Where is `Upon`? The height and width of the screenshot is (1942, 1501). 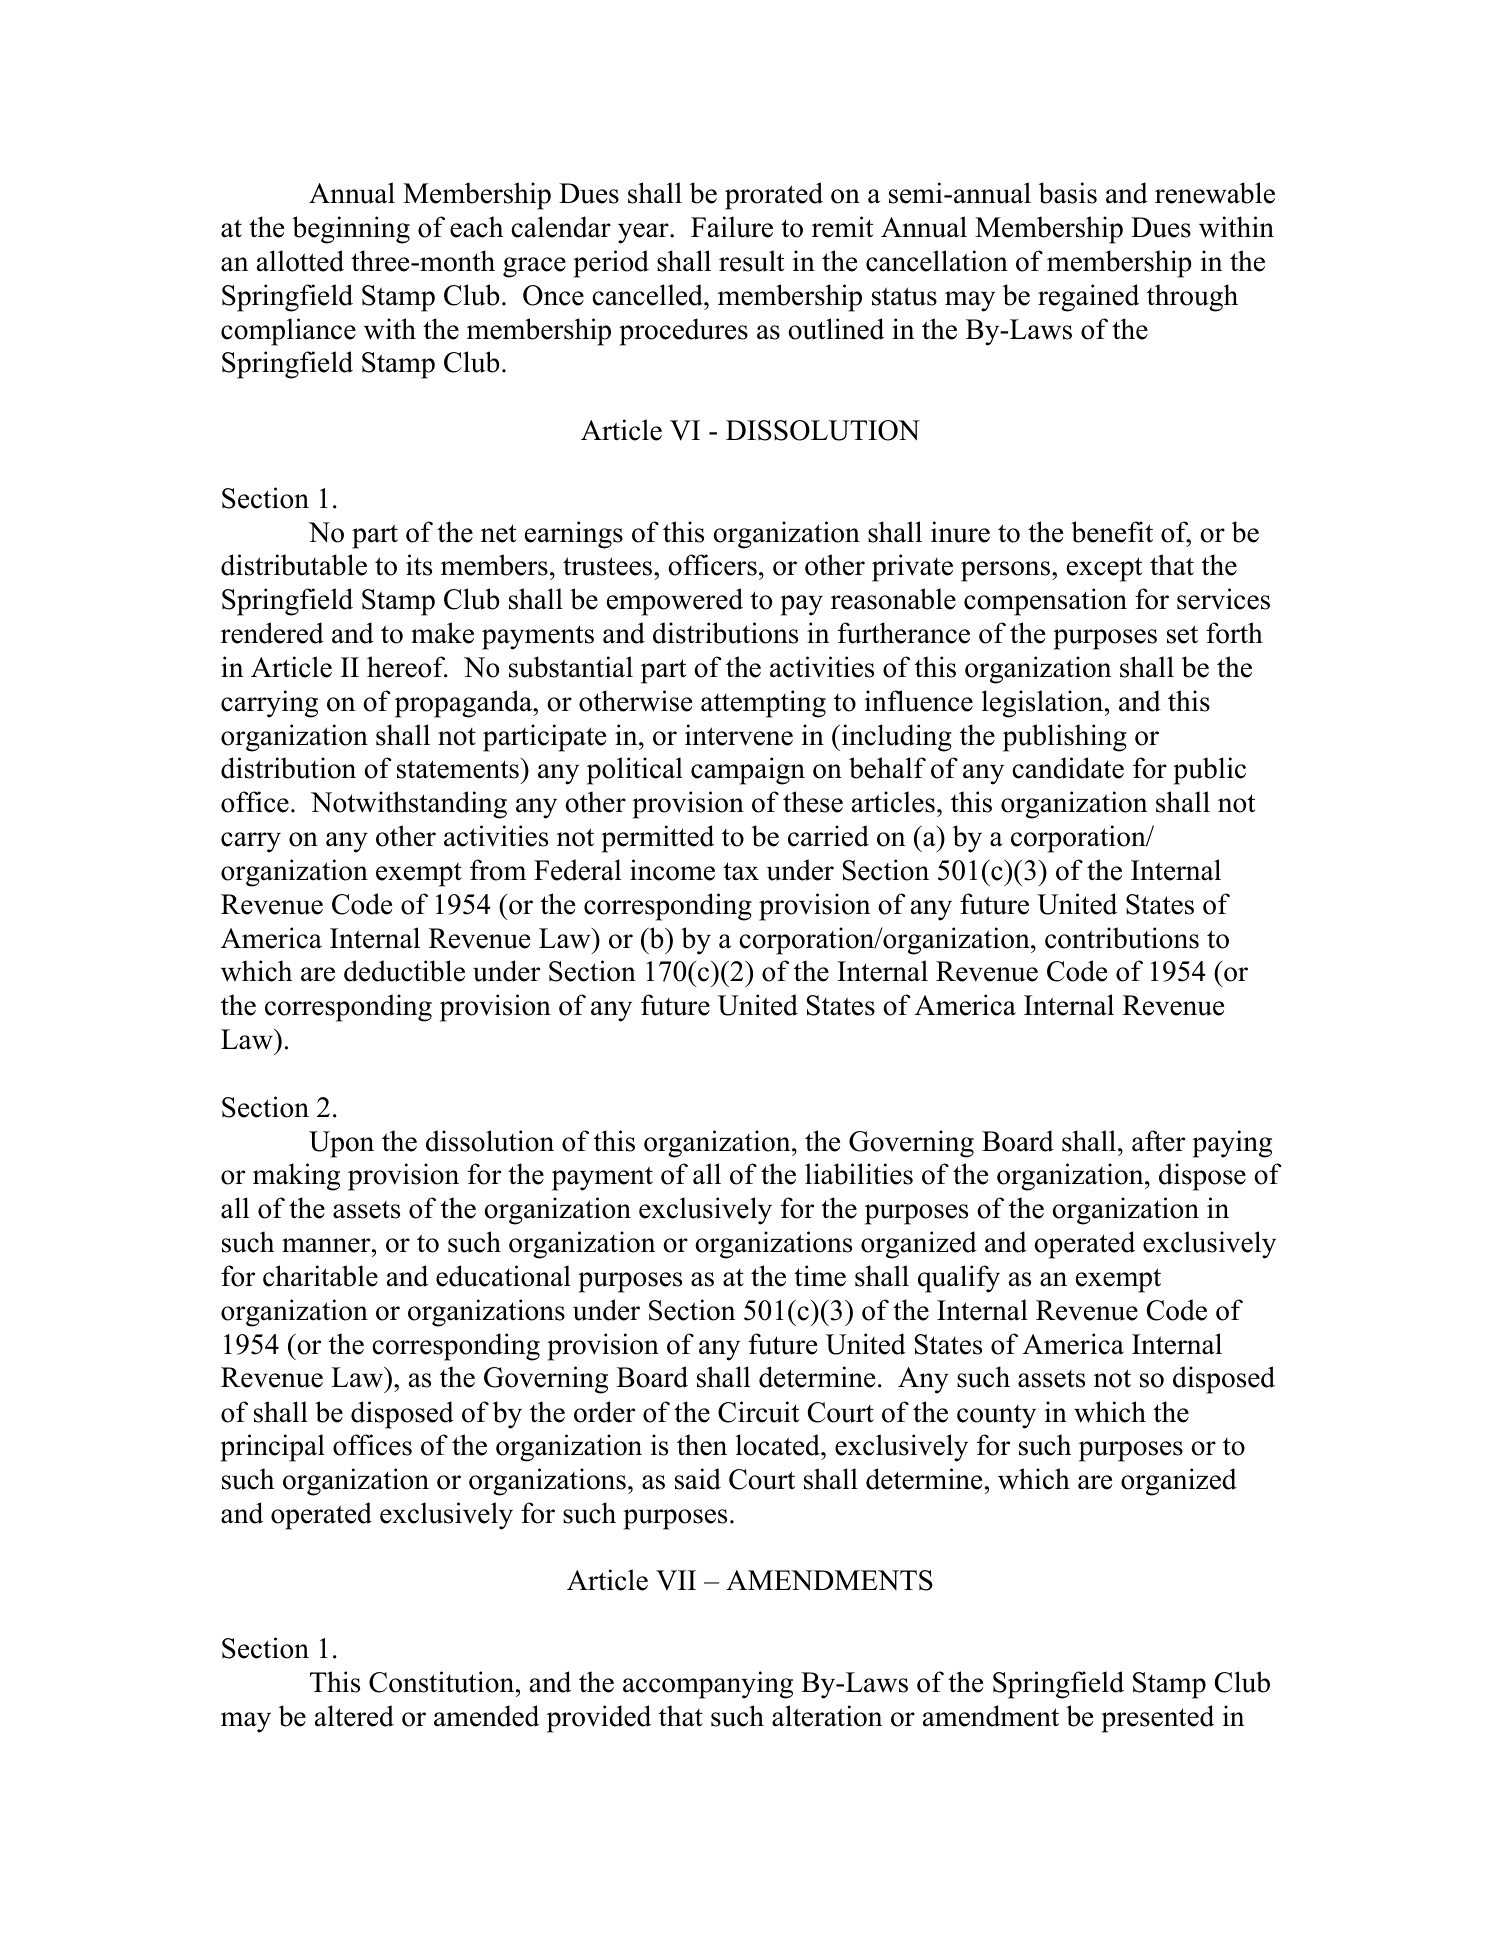 Upon is located at coordinates (341, 1144).
